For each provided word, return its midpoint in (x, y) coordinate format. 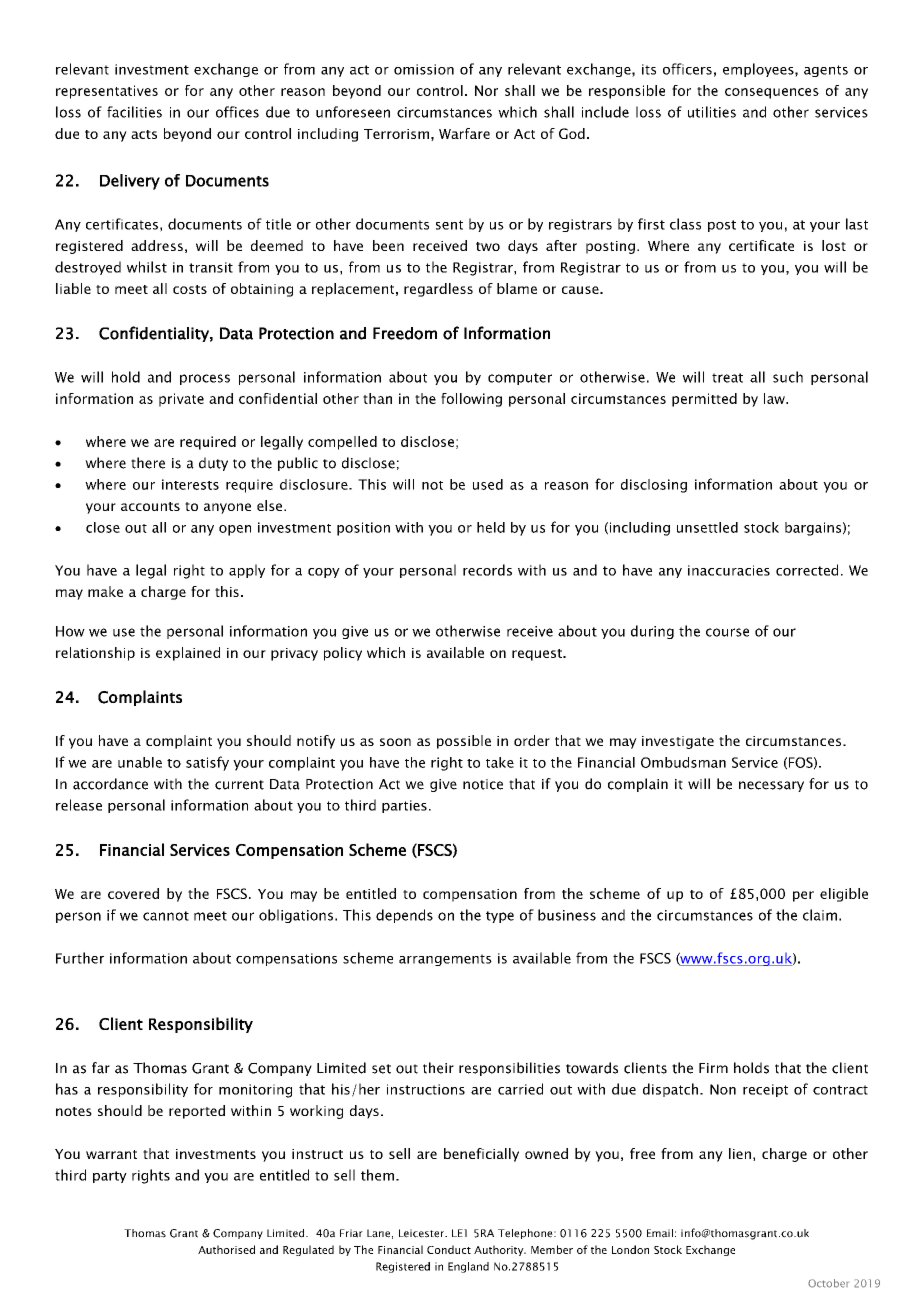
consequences (772, 93)
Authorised (226, 1249)
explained (188, 654)
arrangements (445, 960)
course (727, 632)
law (775, 398)
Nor (486, 90)
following (471, 400)
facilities (134, 112)
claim (820, 915)
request (538, 655)
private (181, 400)
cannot (166, 916)
